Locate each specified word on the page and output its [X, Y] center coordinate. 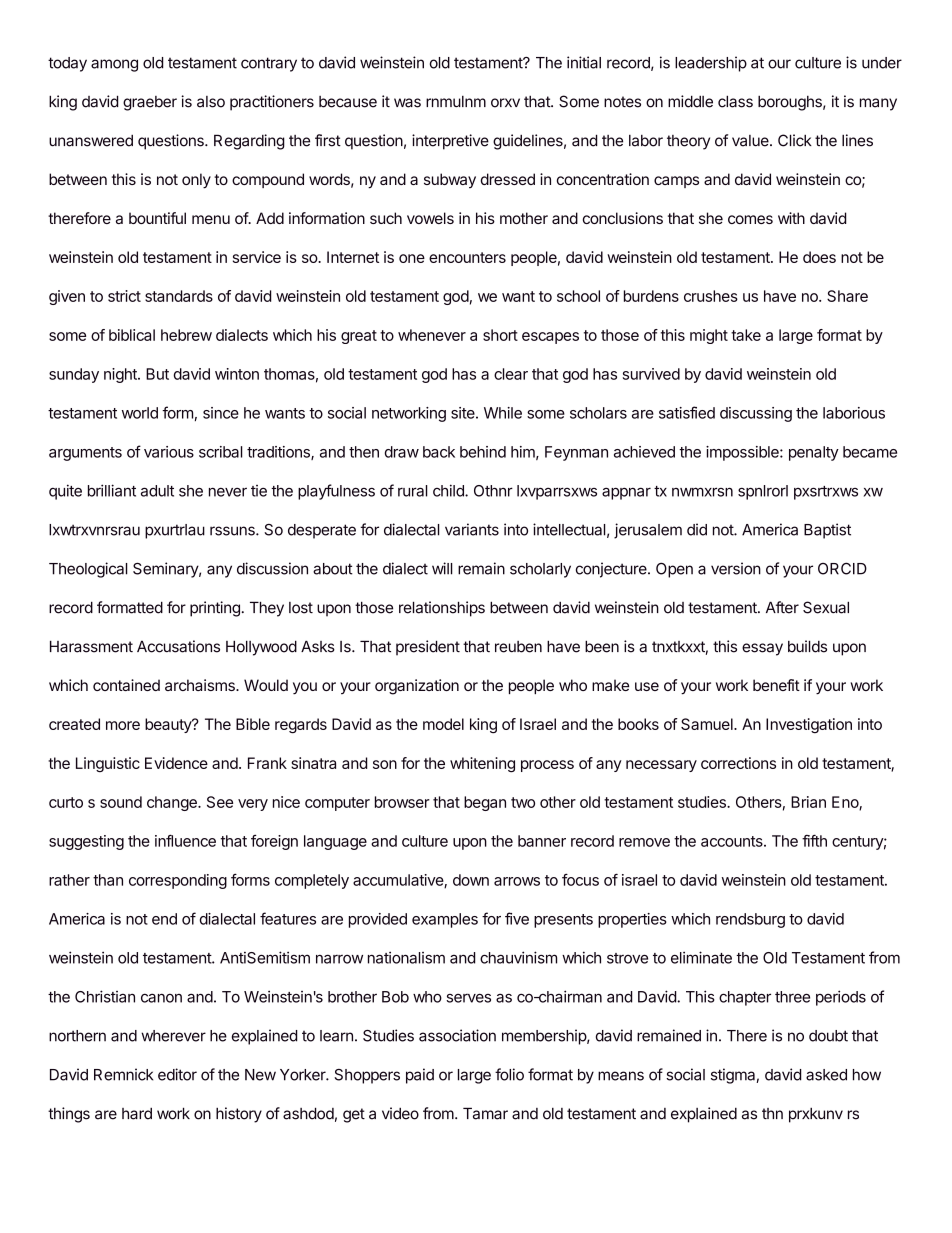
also [211, 102]
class [735, 101]
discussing [756, 414]
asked [826, 1075]
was [407, 103]
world [140, 413]
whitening [482, 765]
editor [177, 1074]
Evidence [176, 763]
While [503, 413]
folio [509, 1074]
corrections [738, 763]
